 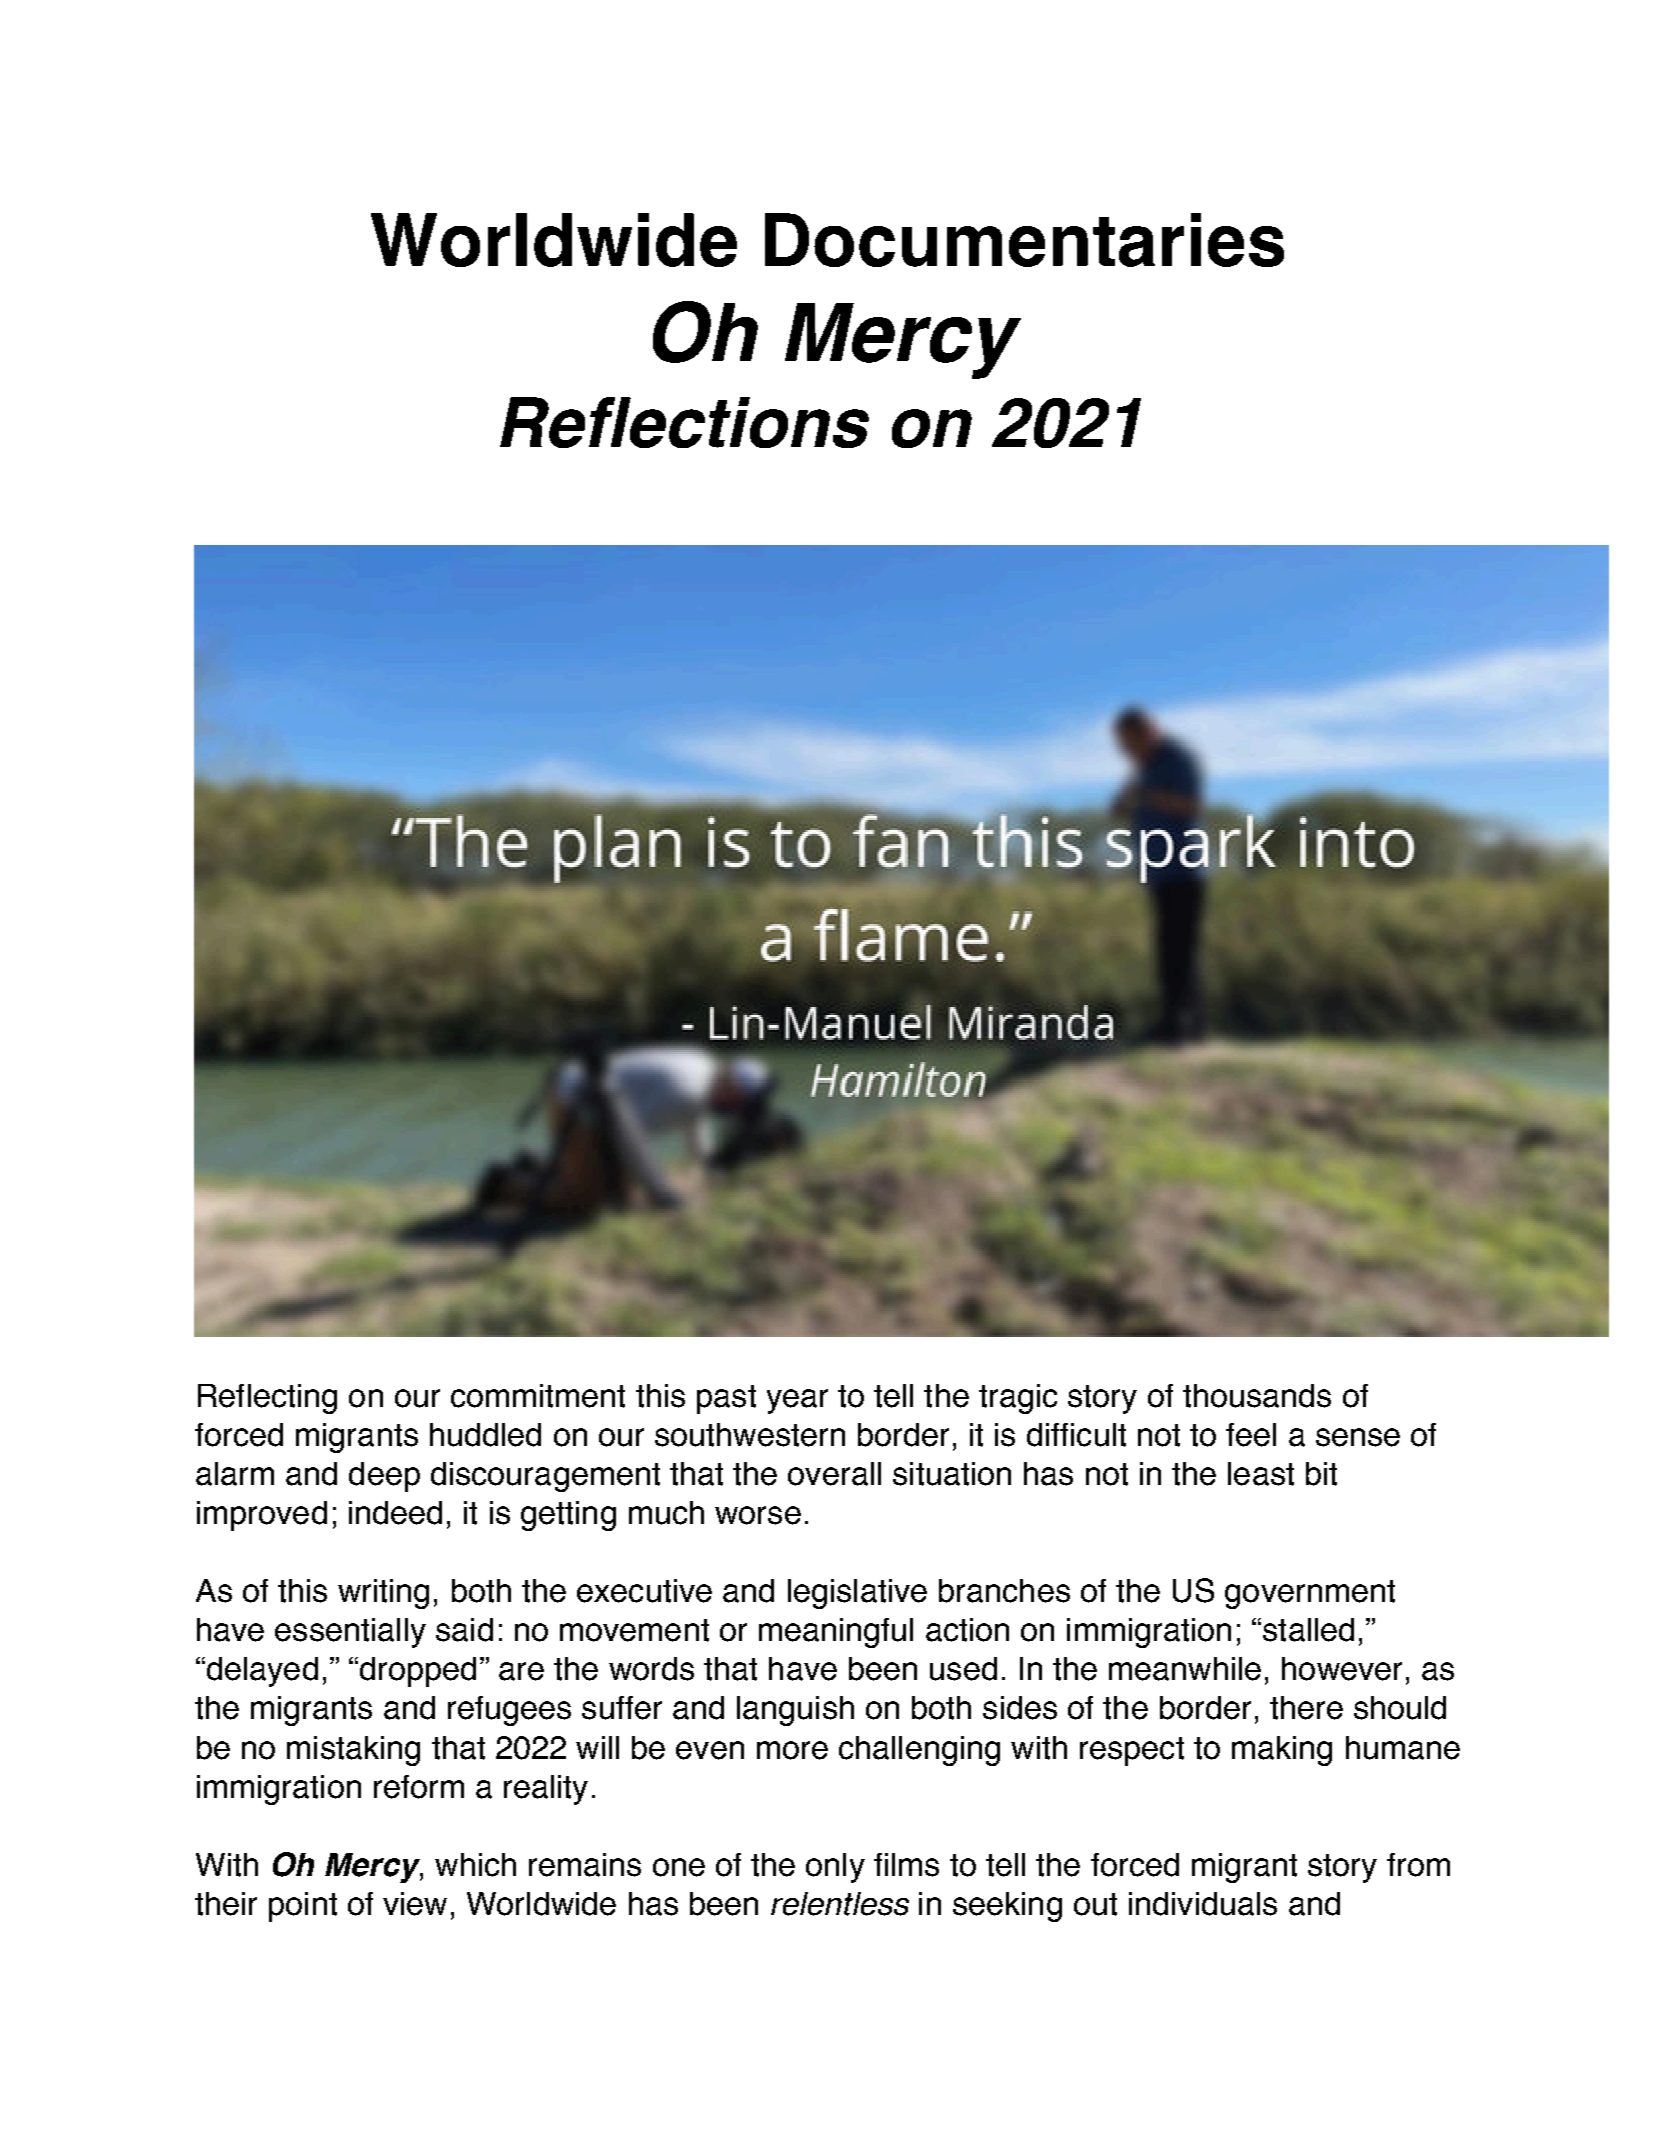 What do you see at coordinates (267, 1399) in the document?
I see `Reflecting` at bounding box center [267, 1399].
